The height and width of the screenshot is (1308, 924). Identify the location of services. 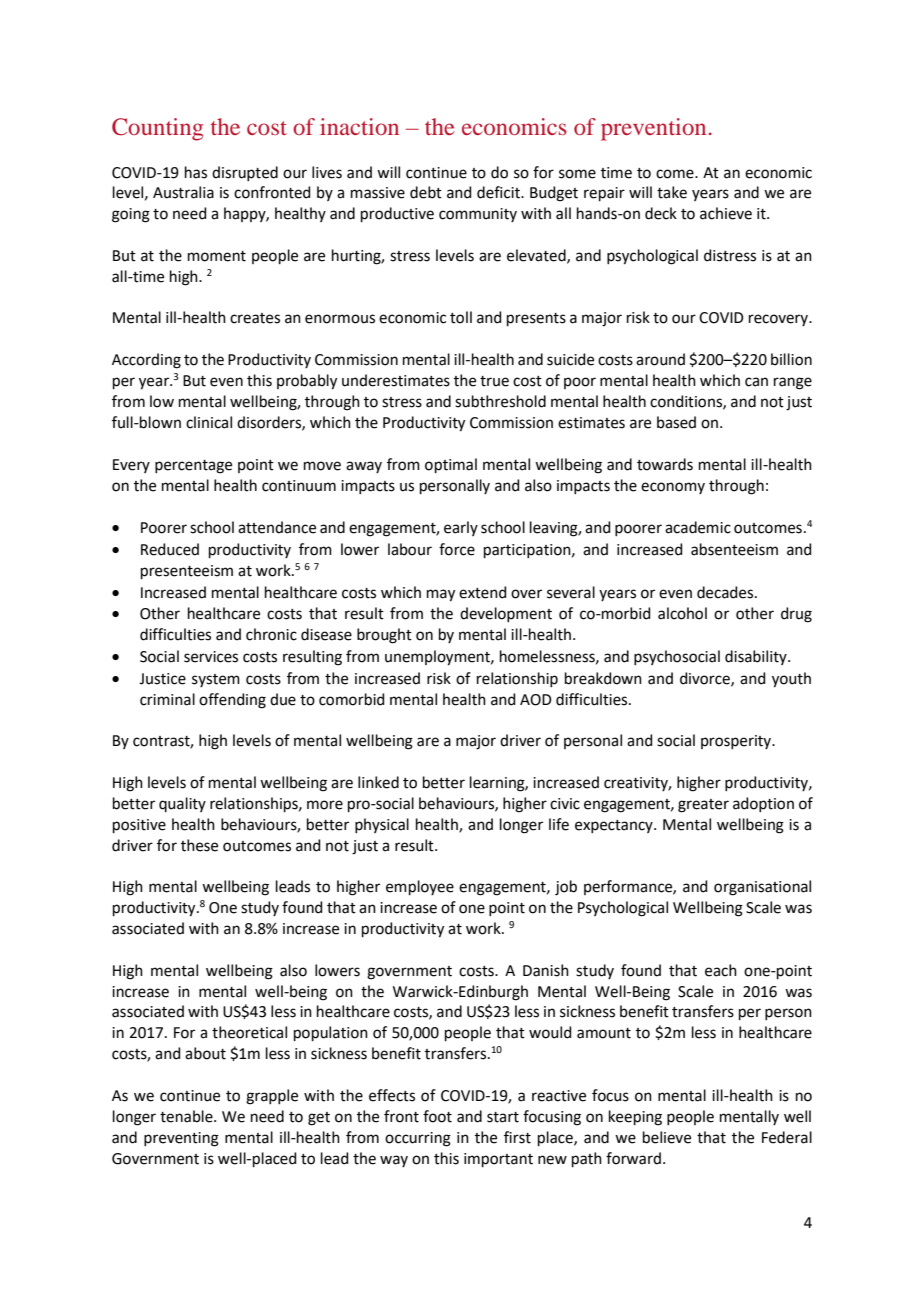
(211, 657).
